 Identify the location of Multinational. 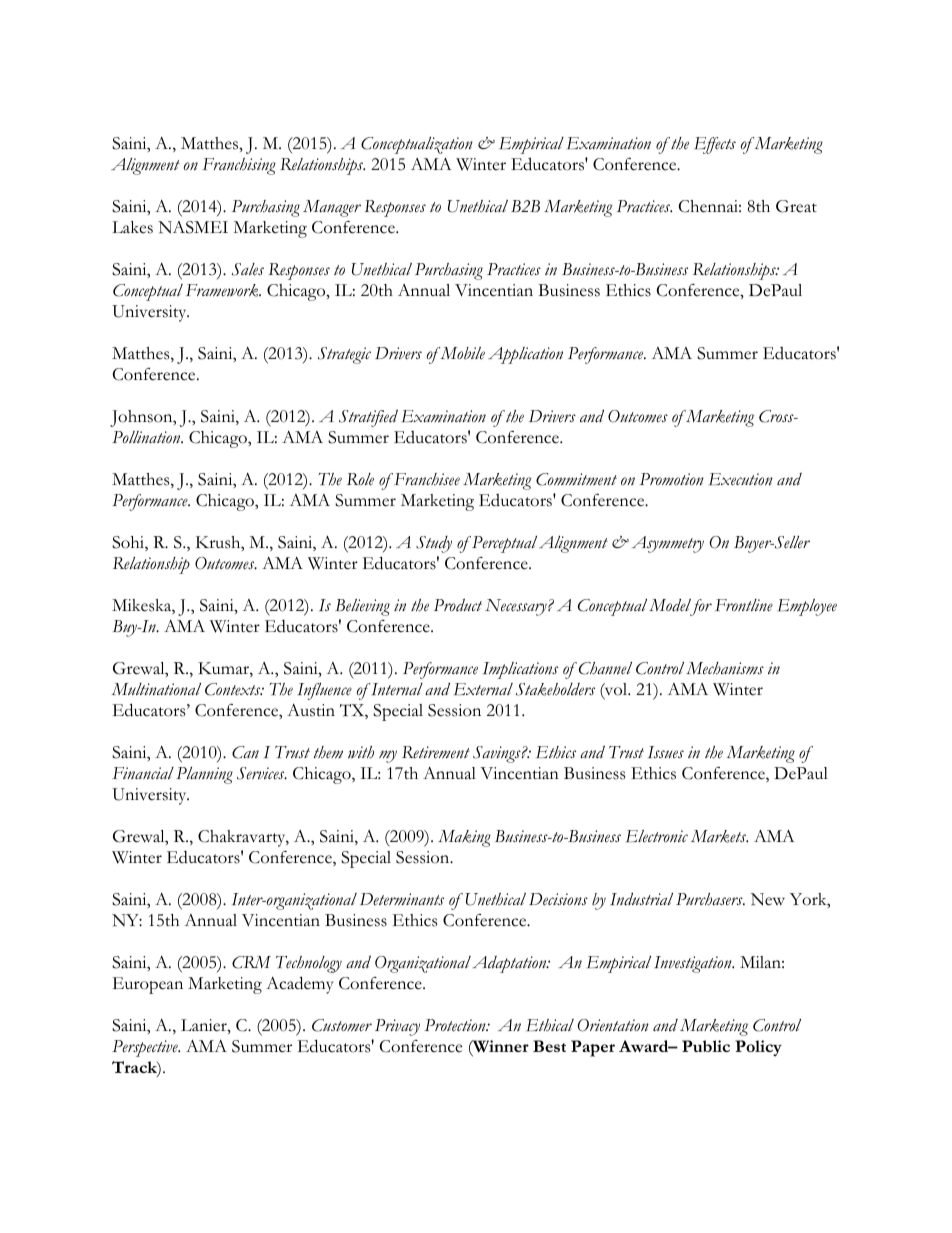
(156, 689).
